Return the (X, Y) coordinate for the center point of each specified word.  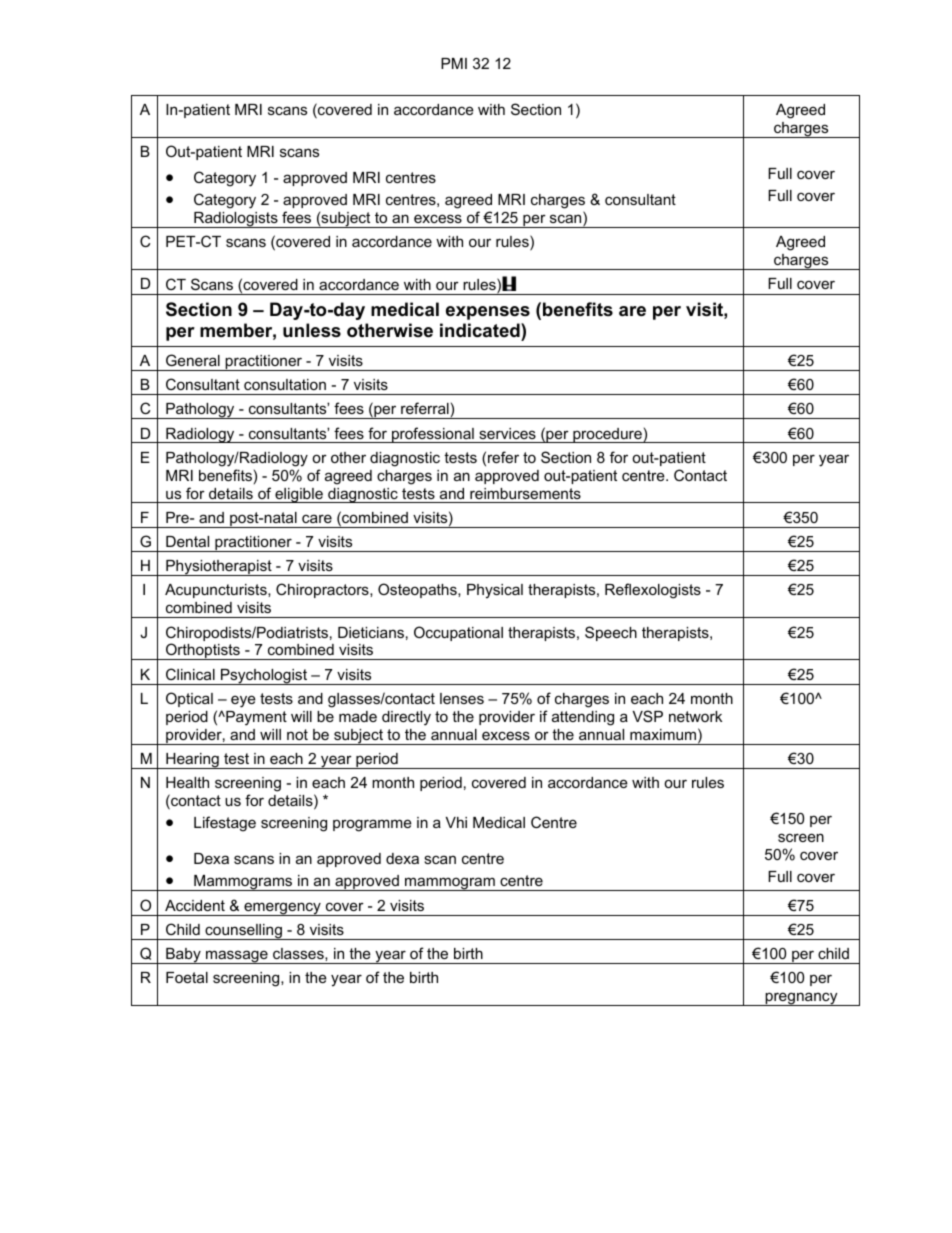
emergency (282, 909)
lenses (462, 698)
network (695, 716)
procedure (607, 435)
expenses (488, 313)
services (507, 433)
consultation (285, 384)
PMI (454, 63)
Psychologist (264, 677)
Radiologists (236, 220)
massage (237, 957)
